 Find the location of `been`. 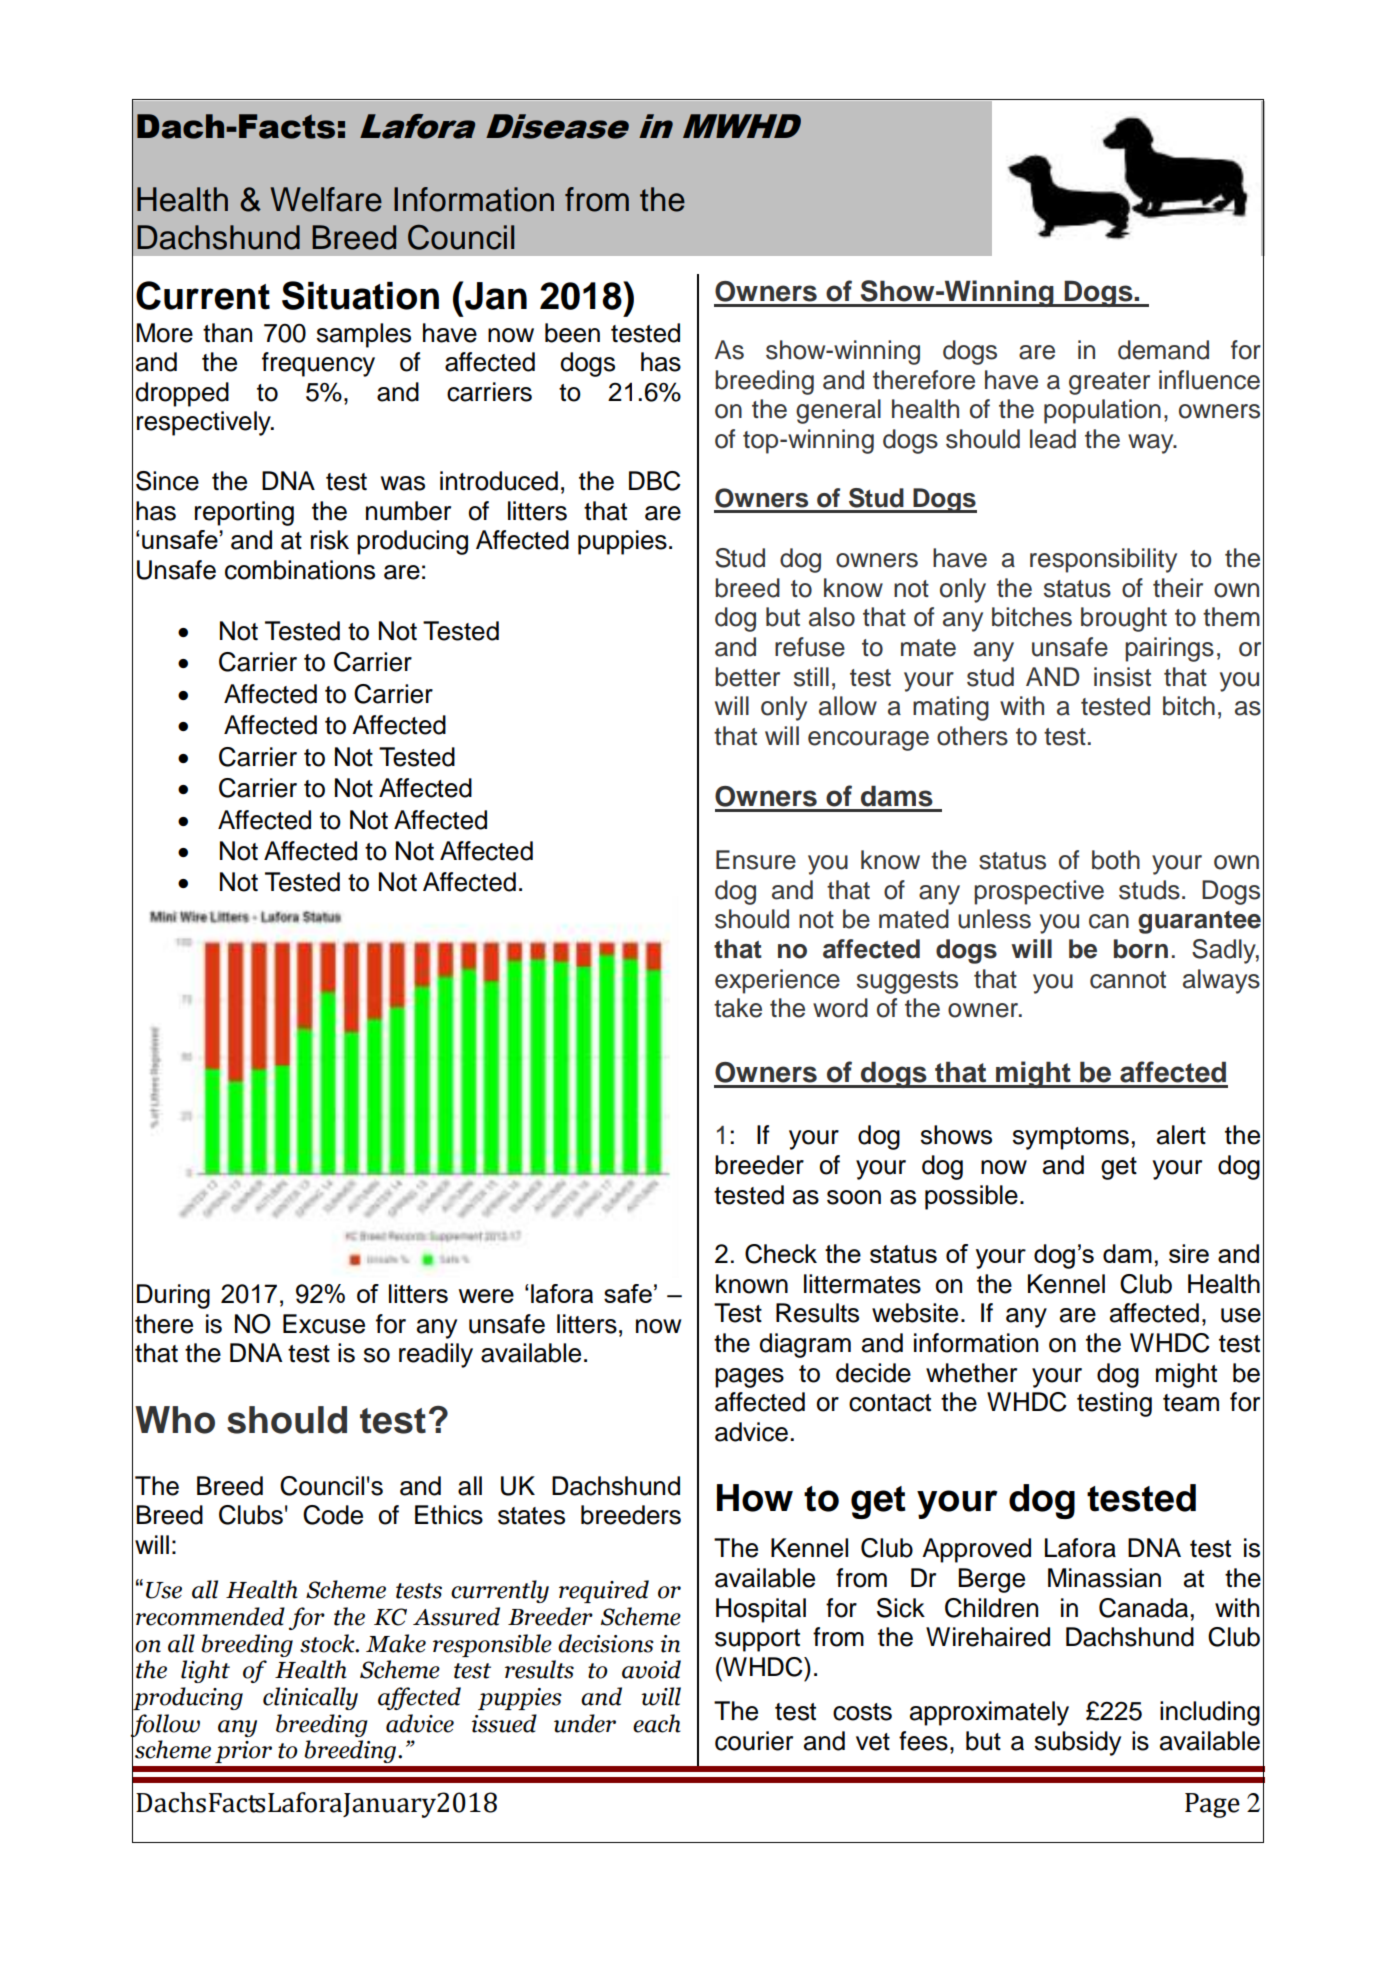

been is located at coordinates (572, 333).
